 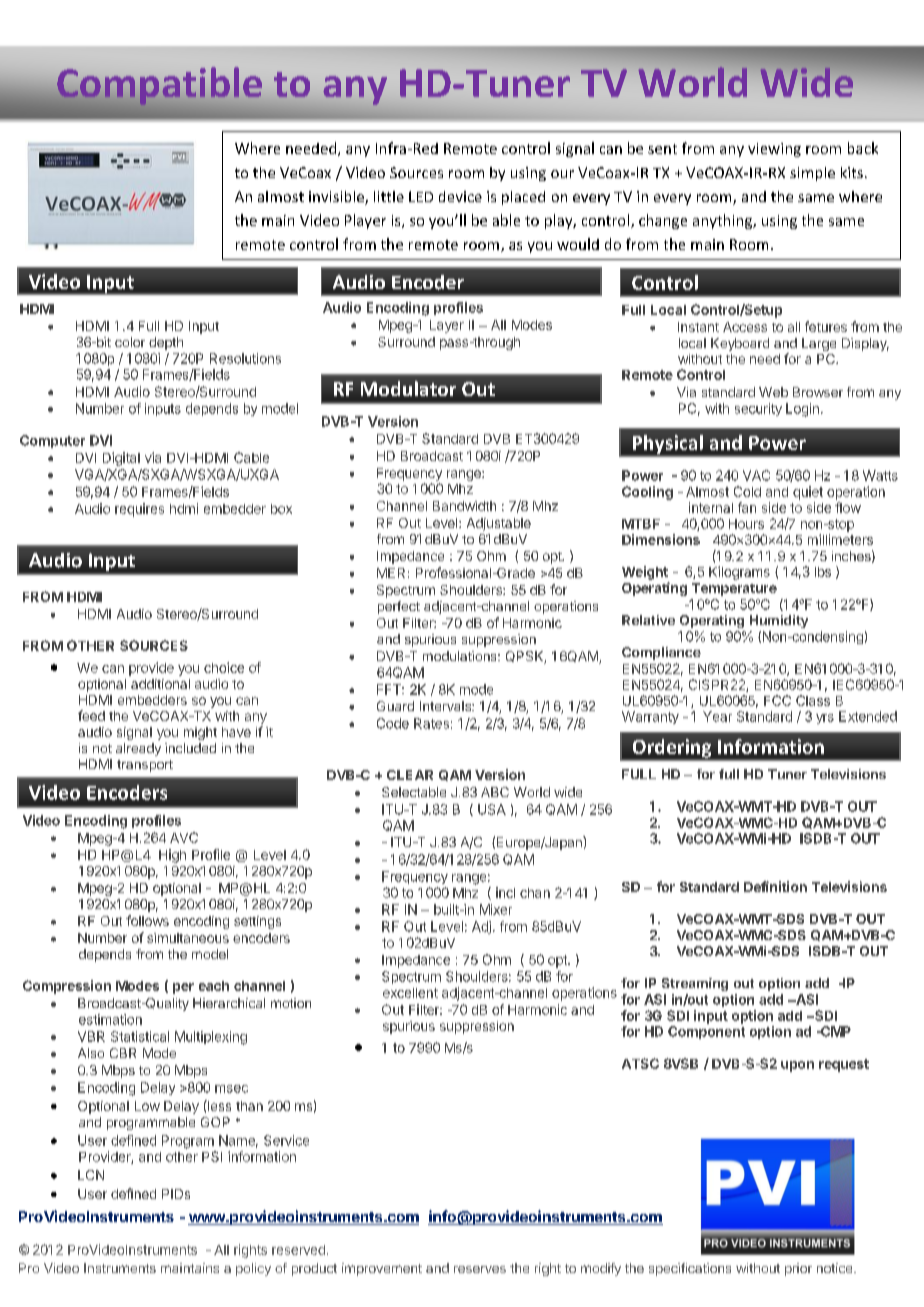 I want to click on device, so click(x=460, y=196).
